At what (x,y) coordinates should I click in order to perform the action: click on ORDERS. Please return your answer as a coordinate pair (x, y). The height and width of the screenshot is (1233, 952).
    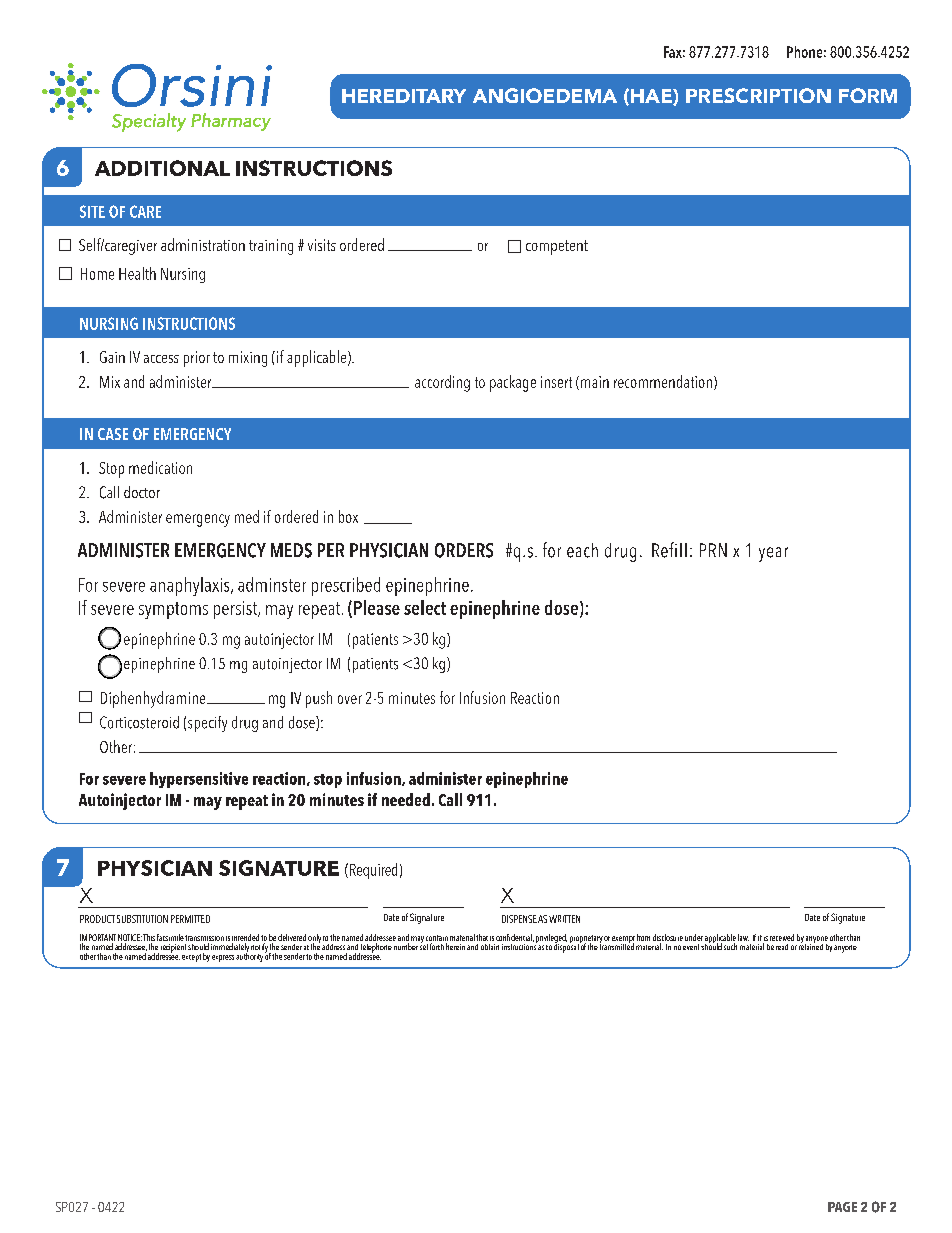
    Looking at the image, I should click on (464, 550).
